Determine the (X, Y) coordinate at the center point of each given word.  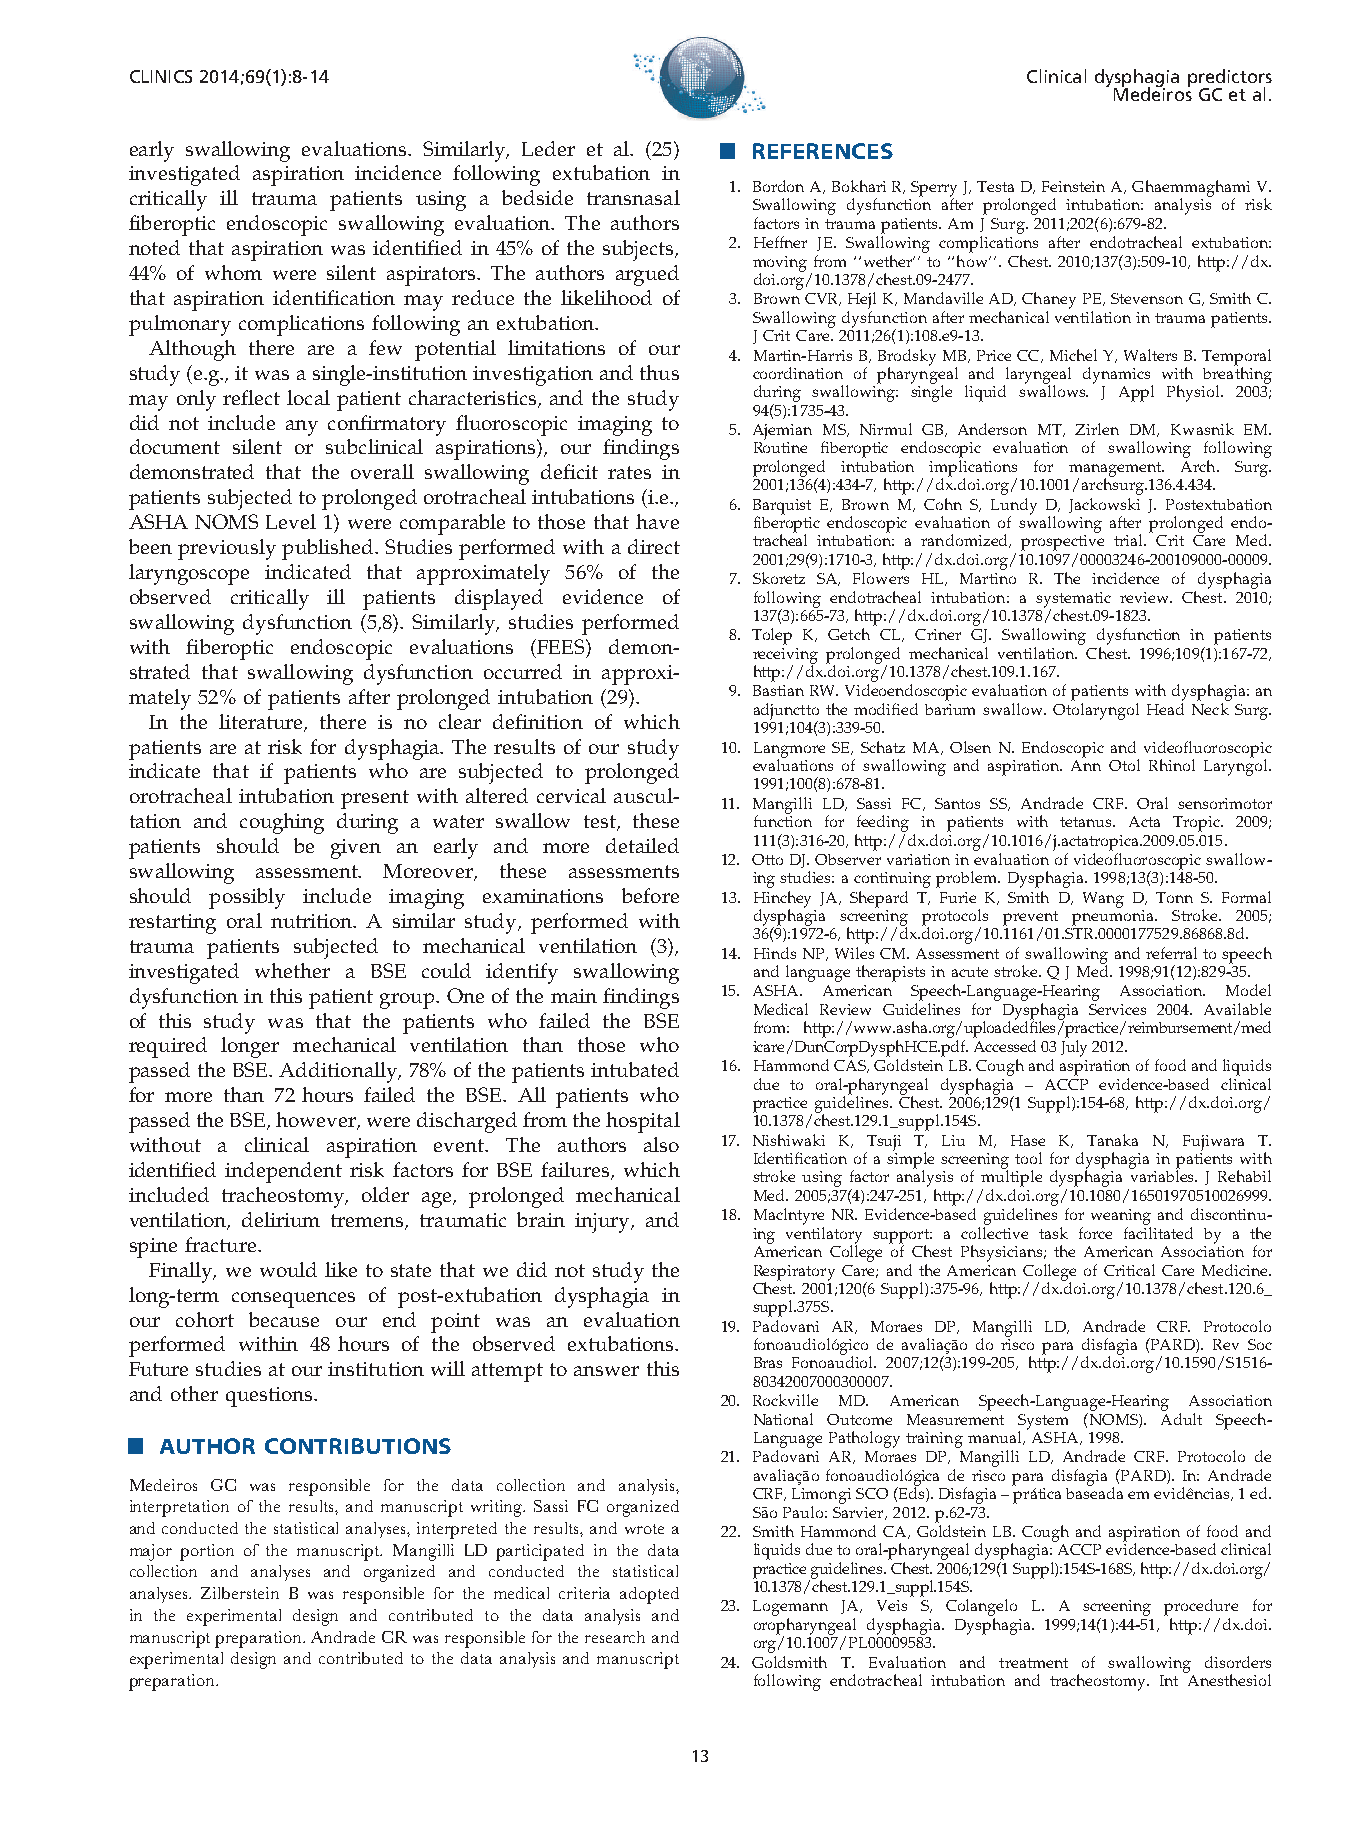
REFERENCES (823, 151)
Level (291, 521)
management (1116, 470)
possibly (247, 898)
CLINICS (161, 76)
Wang (1103, 900)
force (1095, 1233)
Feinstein (1073, 186)
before (650, 895)
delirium (281, 1219)
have (657, 521)
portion (207, 1552)
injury (603, 1223)
